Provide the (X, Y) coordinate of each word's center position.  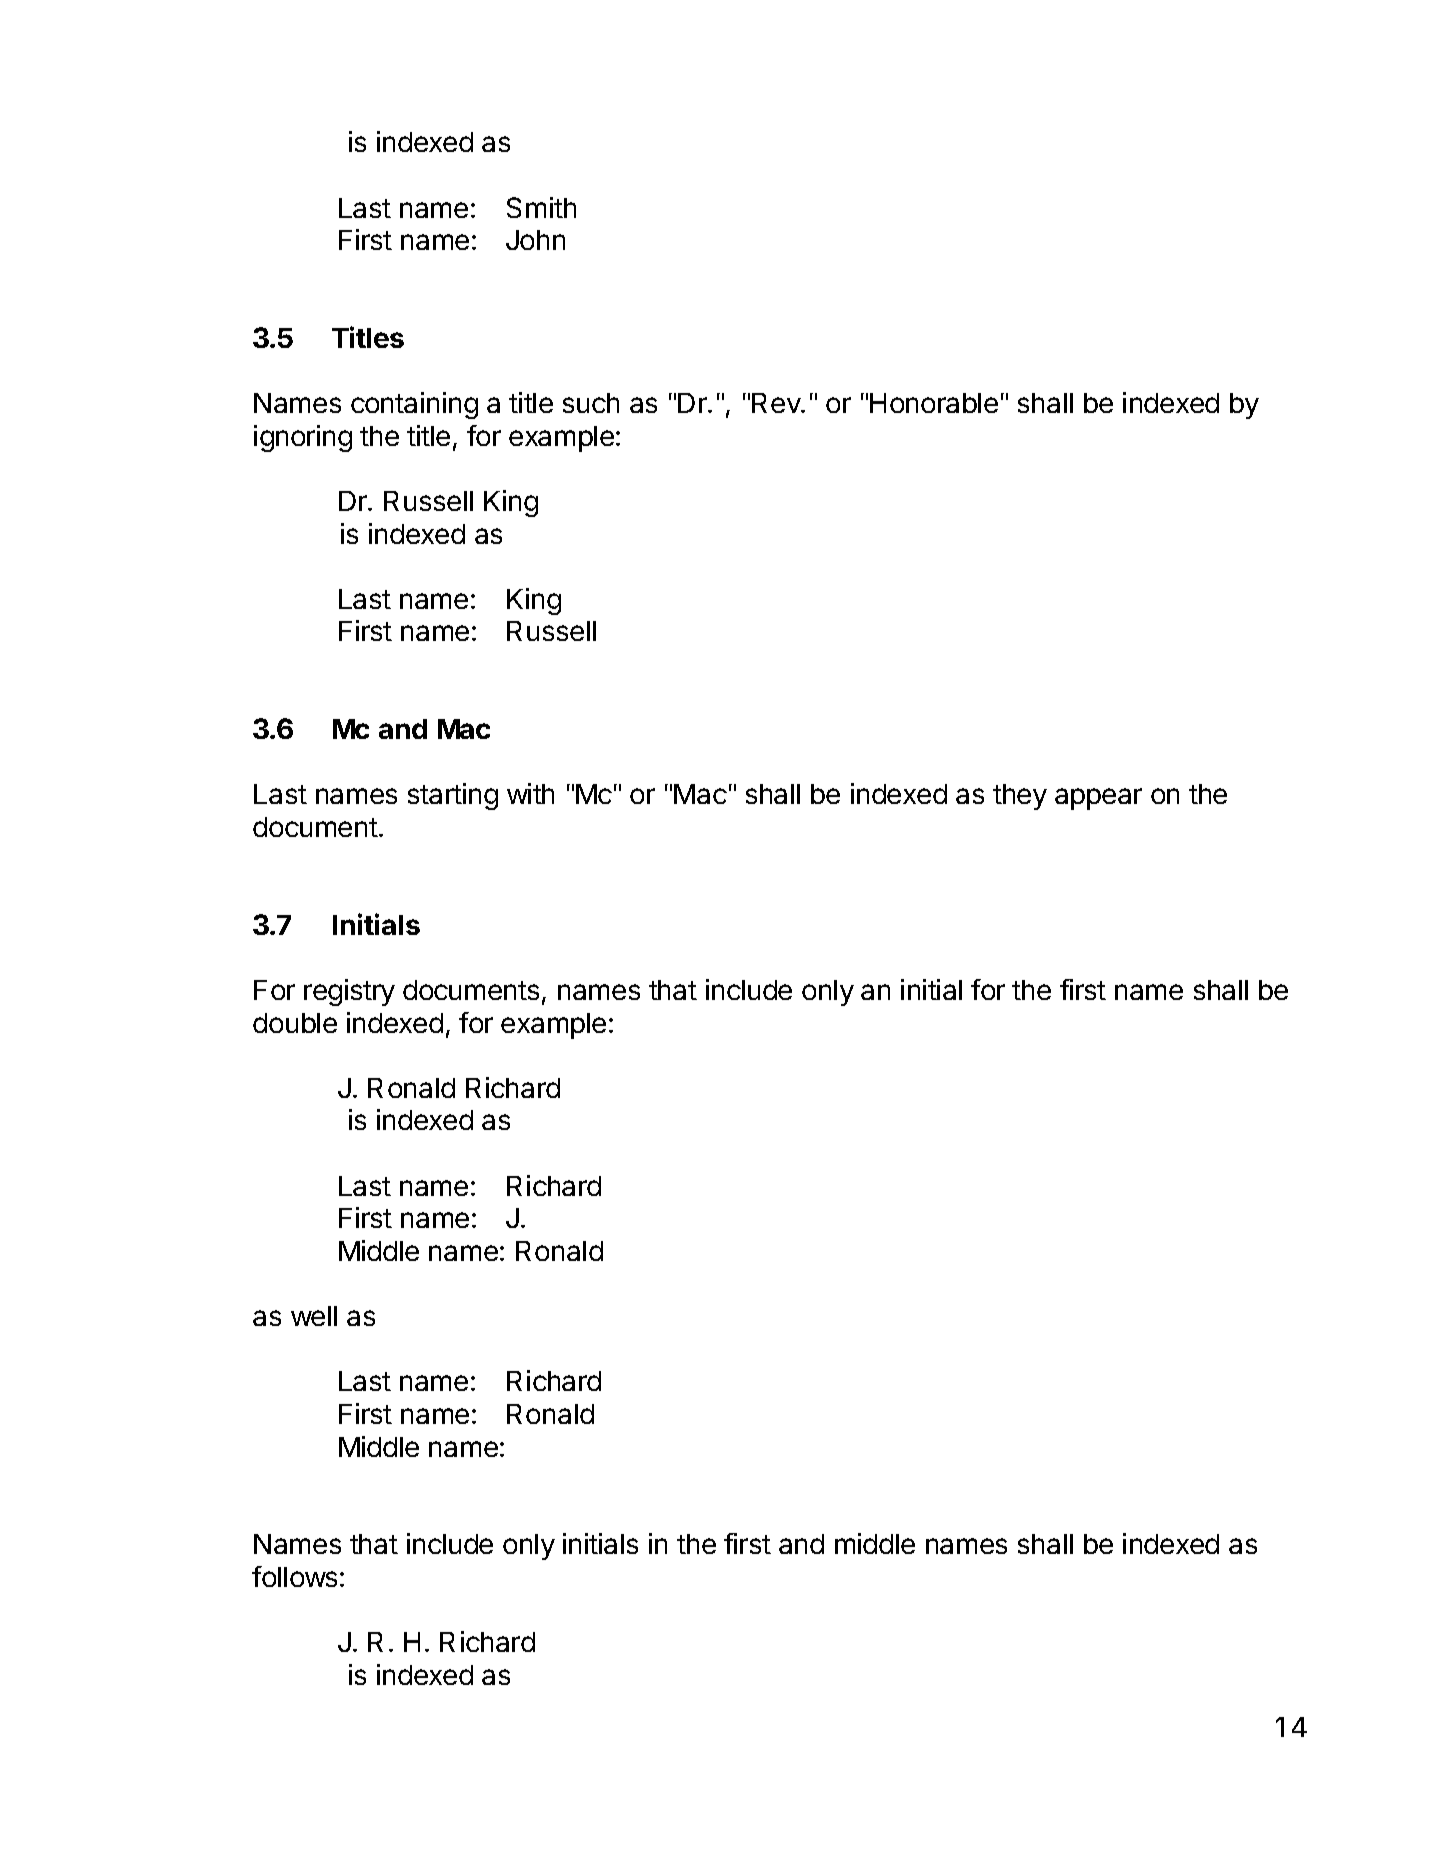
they (1020, 797)
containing (414, 405)
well (314, 1316)
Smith (541, 207)
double (295, 1023)
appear (1098, 799)
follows (294, 1576)
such (591, 403)
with (530, 793)
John (535, 240)
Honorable (934, 403)
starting (453, 796)
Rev (777, 403)
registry (349, 992)
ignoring (303, 438)
